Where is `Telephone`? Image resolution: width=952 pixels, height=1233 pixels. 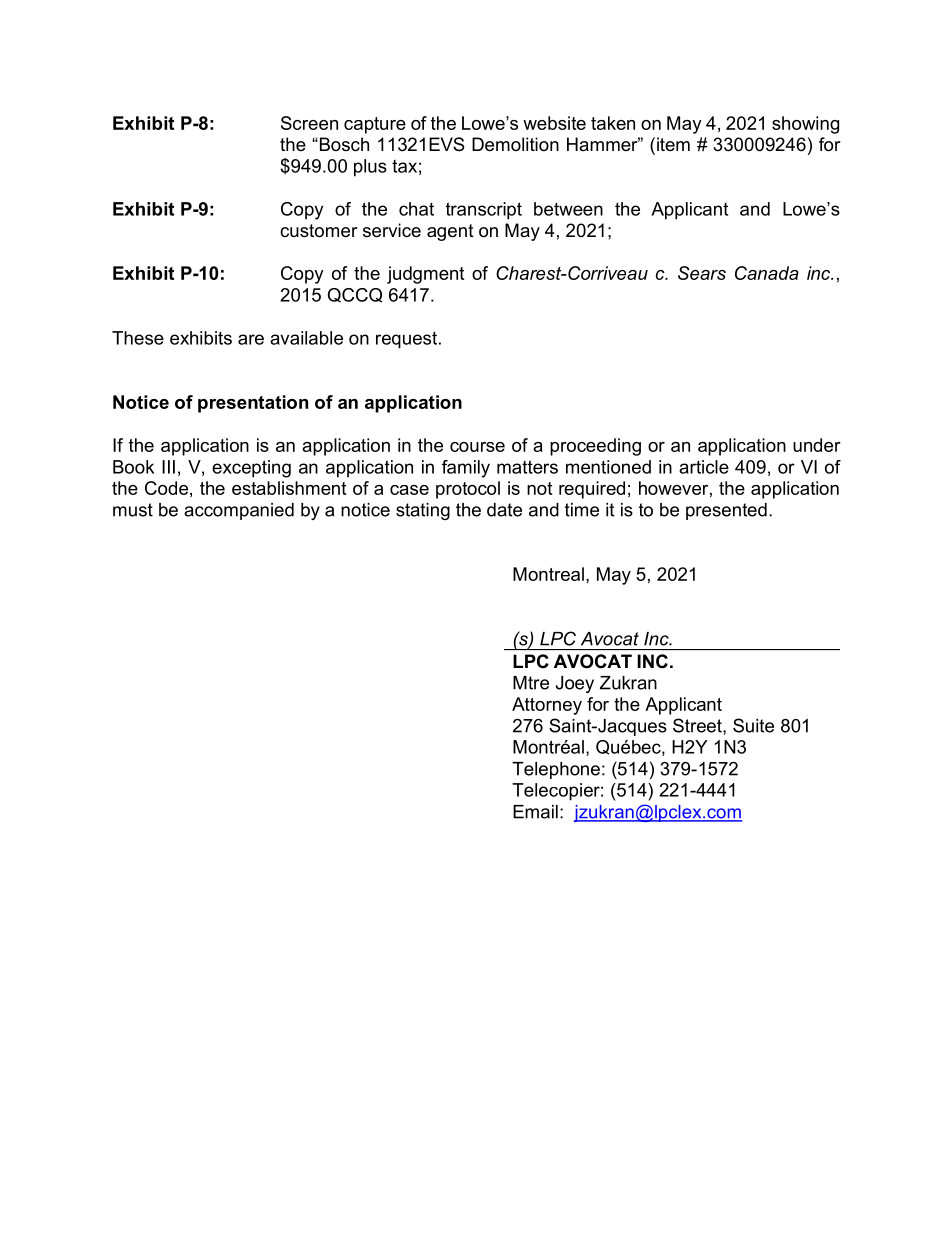 Telephone is located at coordinates (556, 770).
